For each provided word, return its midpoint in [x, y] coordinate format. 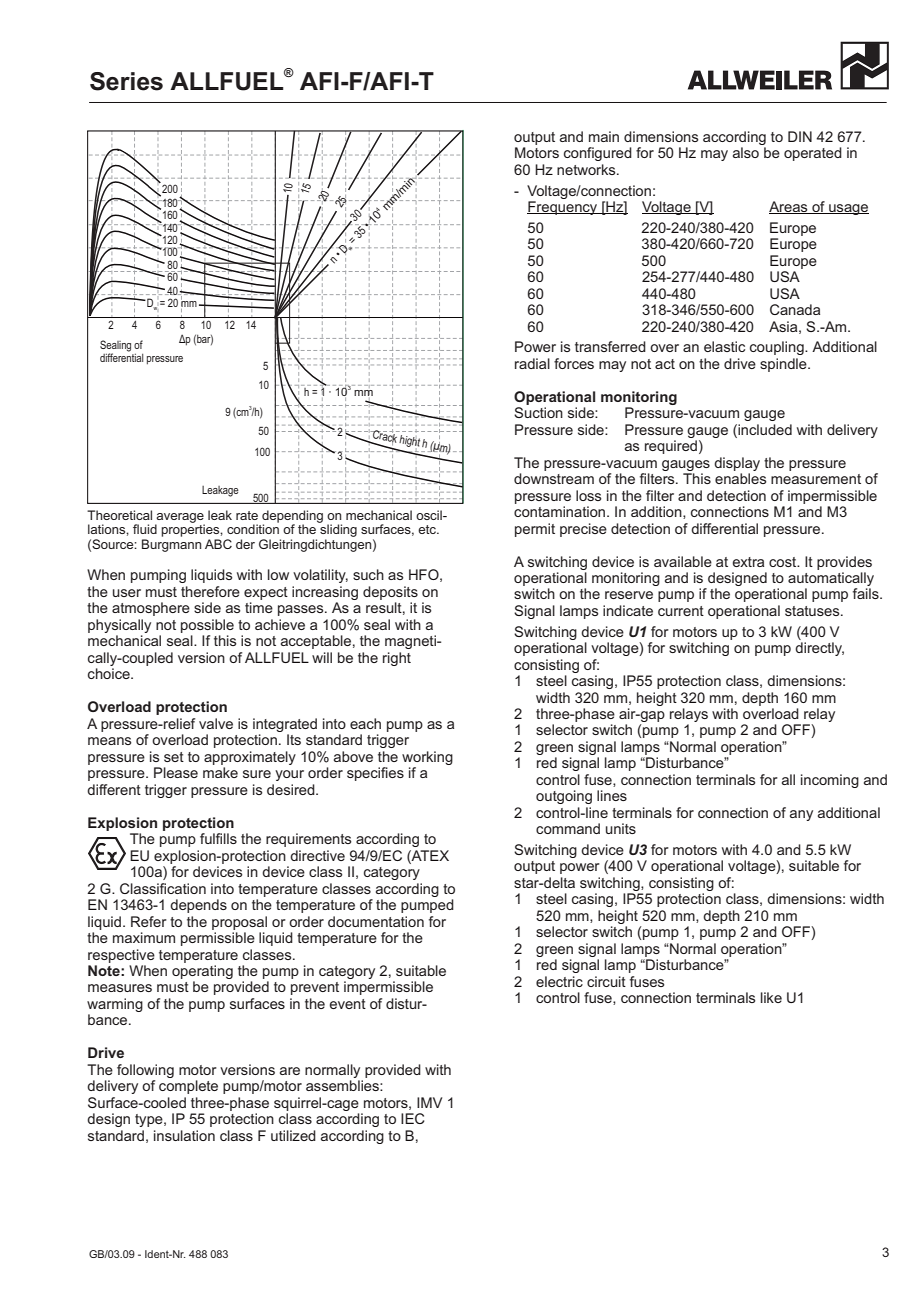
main [604, 136]
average [180, 519]
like [771, 997]
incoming [830, 781]
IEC [413, 1118]
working [427, 758]
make [220, 772]
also [746, 152]
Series [126, 81]
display [737, 464]
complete [188, 1087]
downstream [554, 478]
